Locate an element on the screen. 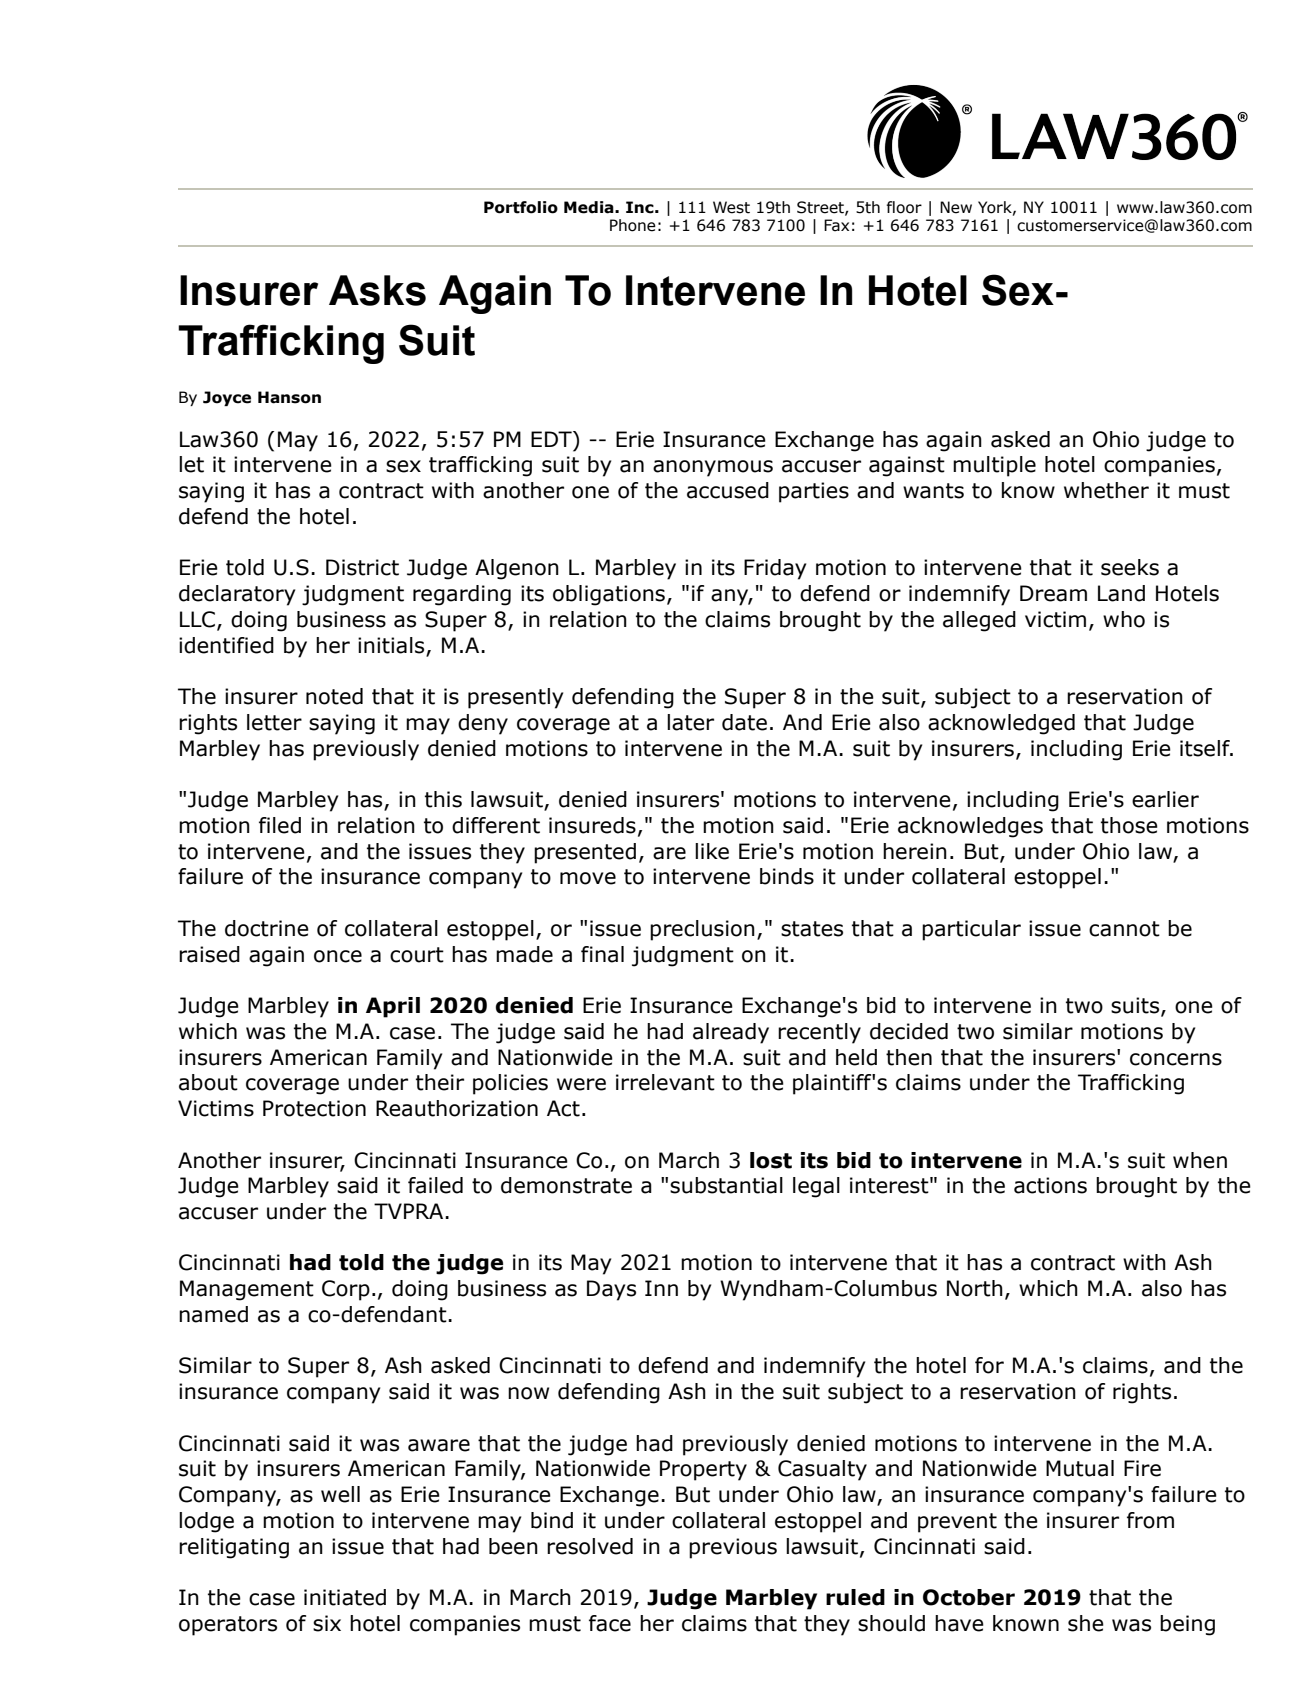 This screenshot has height=1699, width=1313. New is located at coordinates (956, 207).
